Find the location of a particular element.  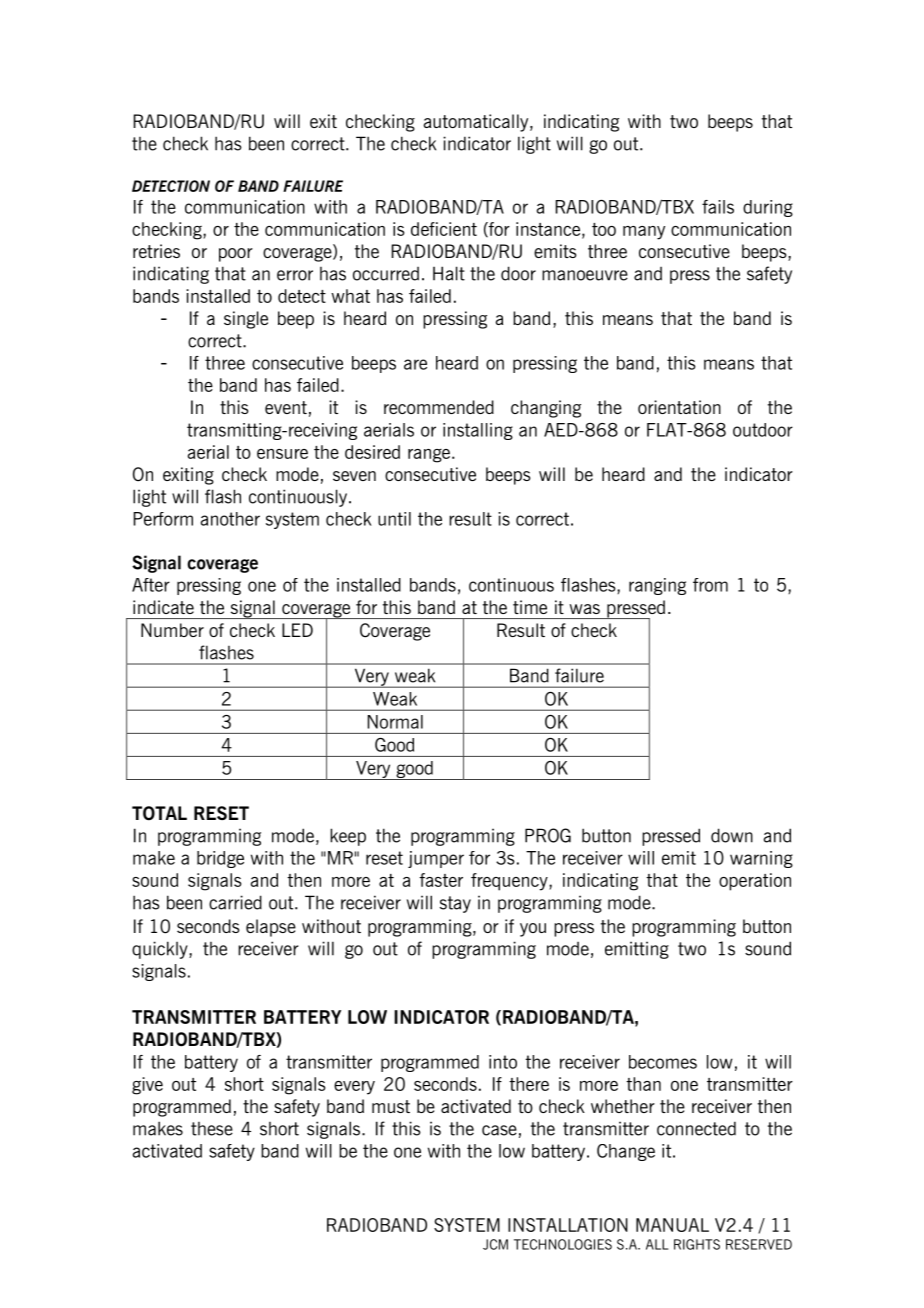

deficient is located at coordinates (444, 229).
